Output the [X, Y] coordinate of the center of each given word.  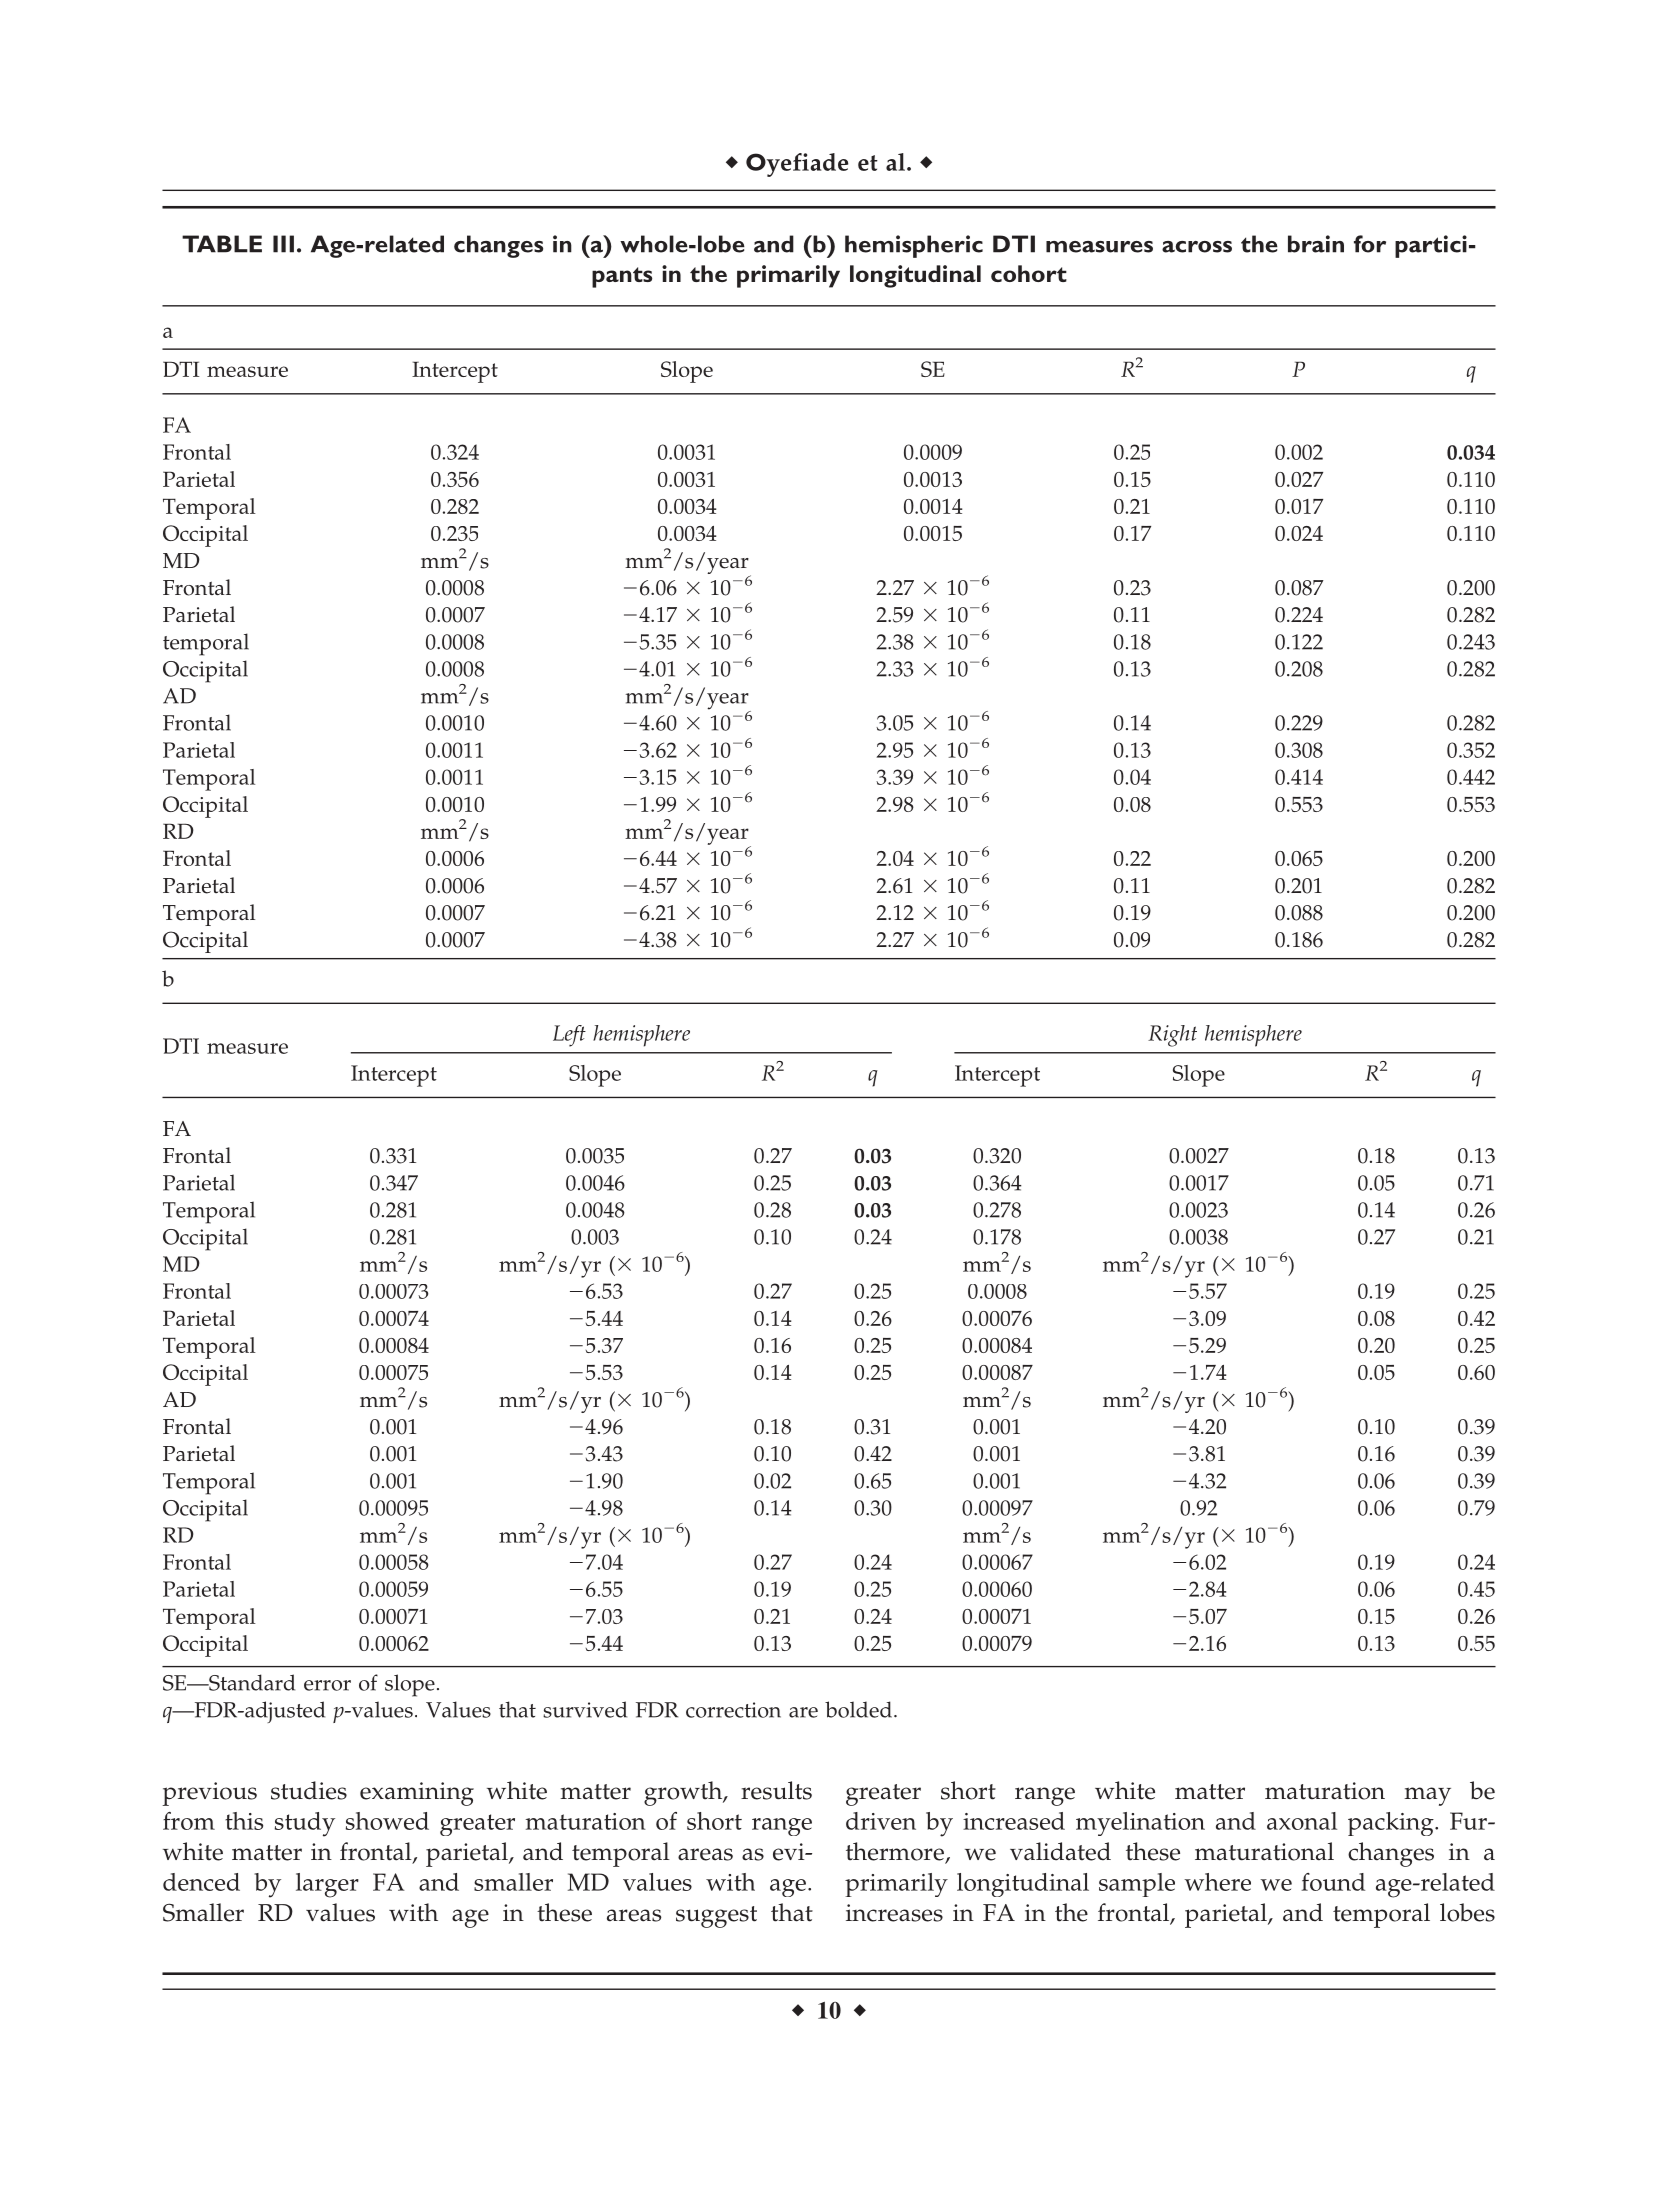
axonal [1302, 1821]
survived [585, 1709]
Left [569, 1036]
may [1427, 1796]
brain [1316, 244]
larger [327, 1885]
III [283, 244]
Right [1172, 1036]
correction [733, 1710]
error [327, 1685]
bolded [858, 1709]
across [1197, 247]
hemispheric [914, 246]
